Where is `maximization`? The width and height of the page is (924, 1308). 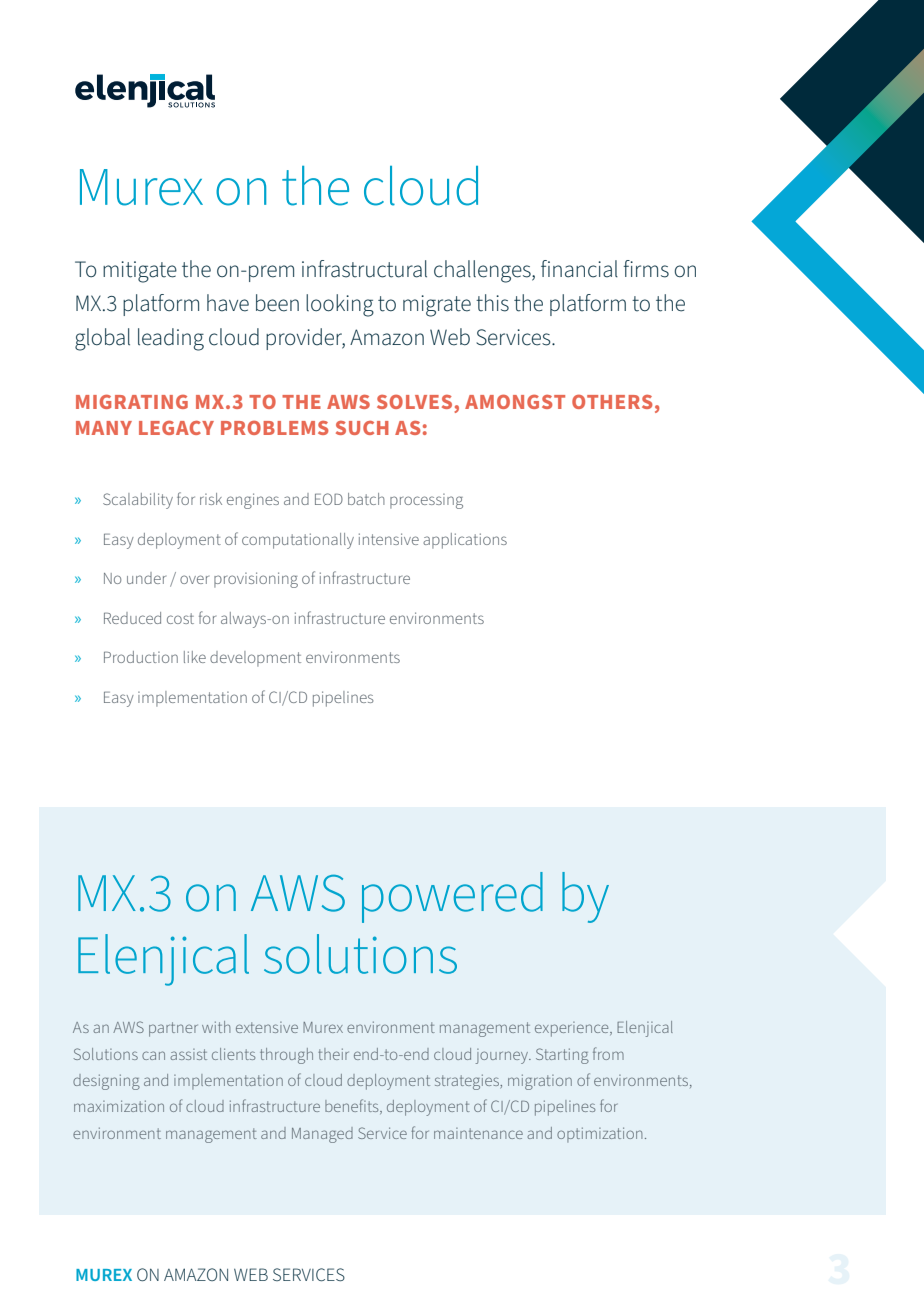 maximization is located at coordinates (119, 1106).
